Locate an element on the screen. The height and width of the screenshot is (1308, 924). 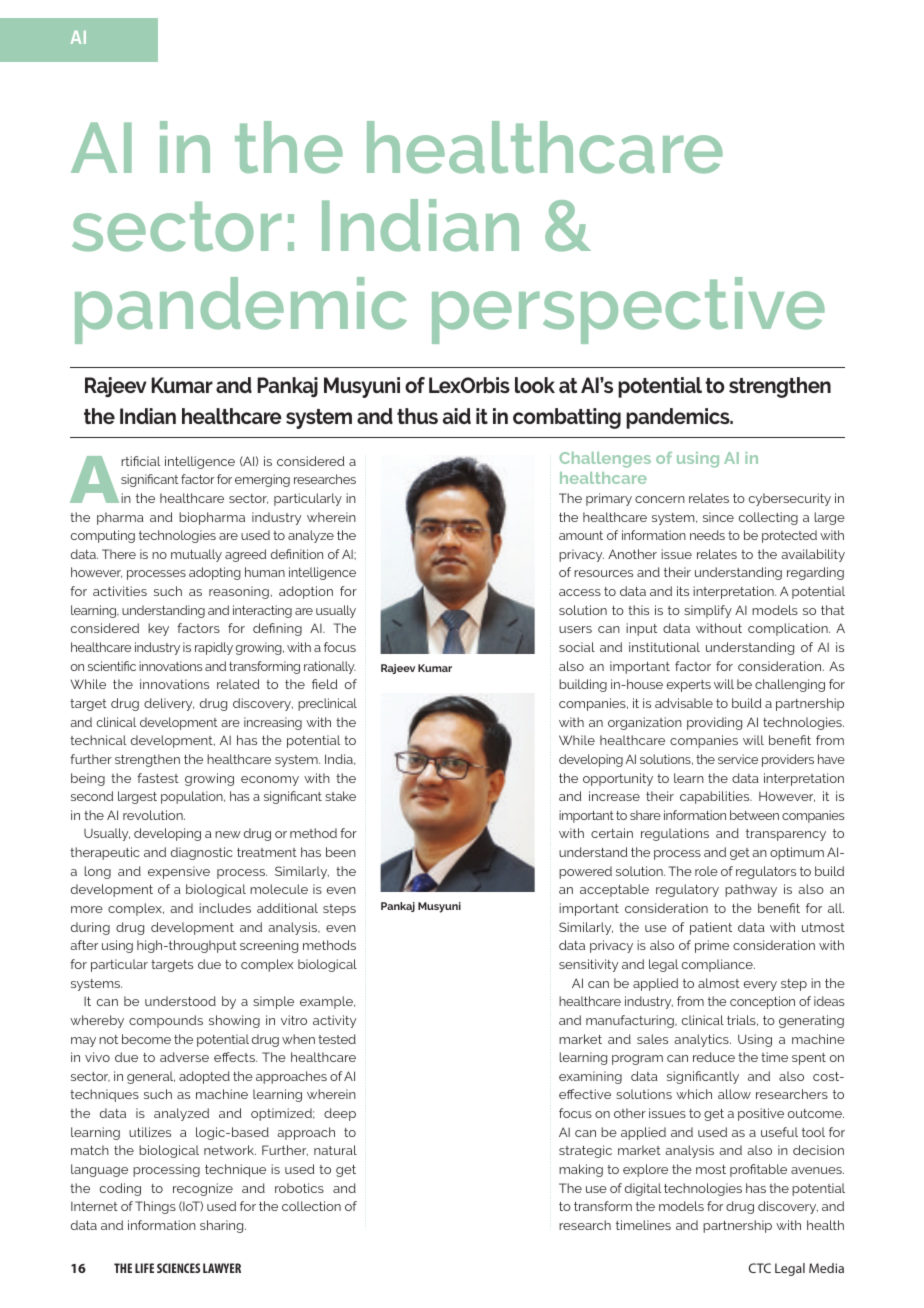
perspective is located at coordinates (628, 310).
